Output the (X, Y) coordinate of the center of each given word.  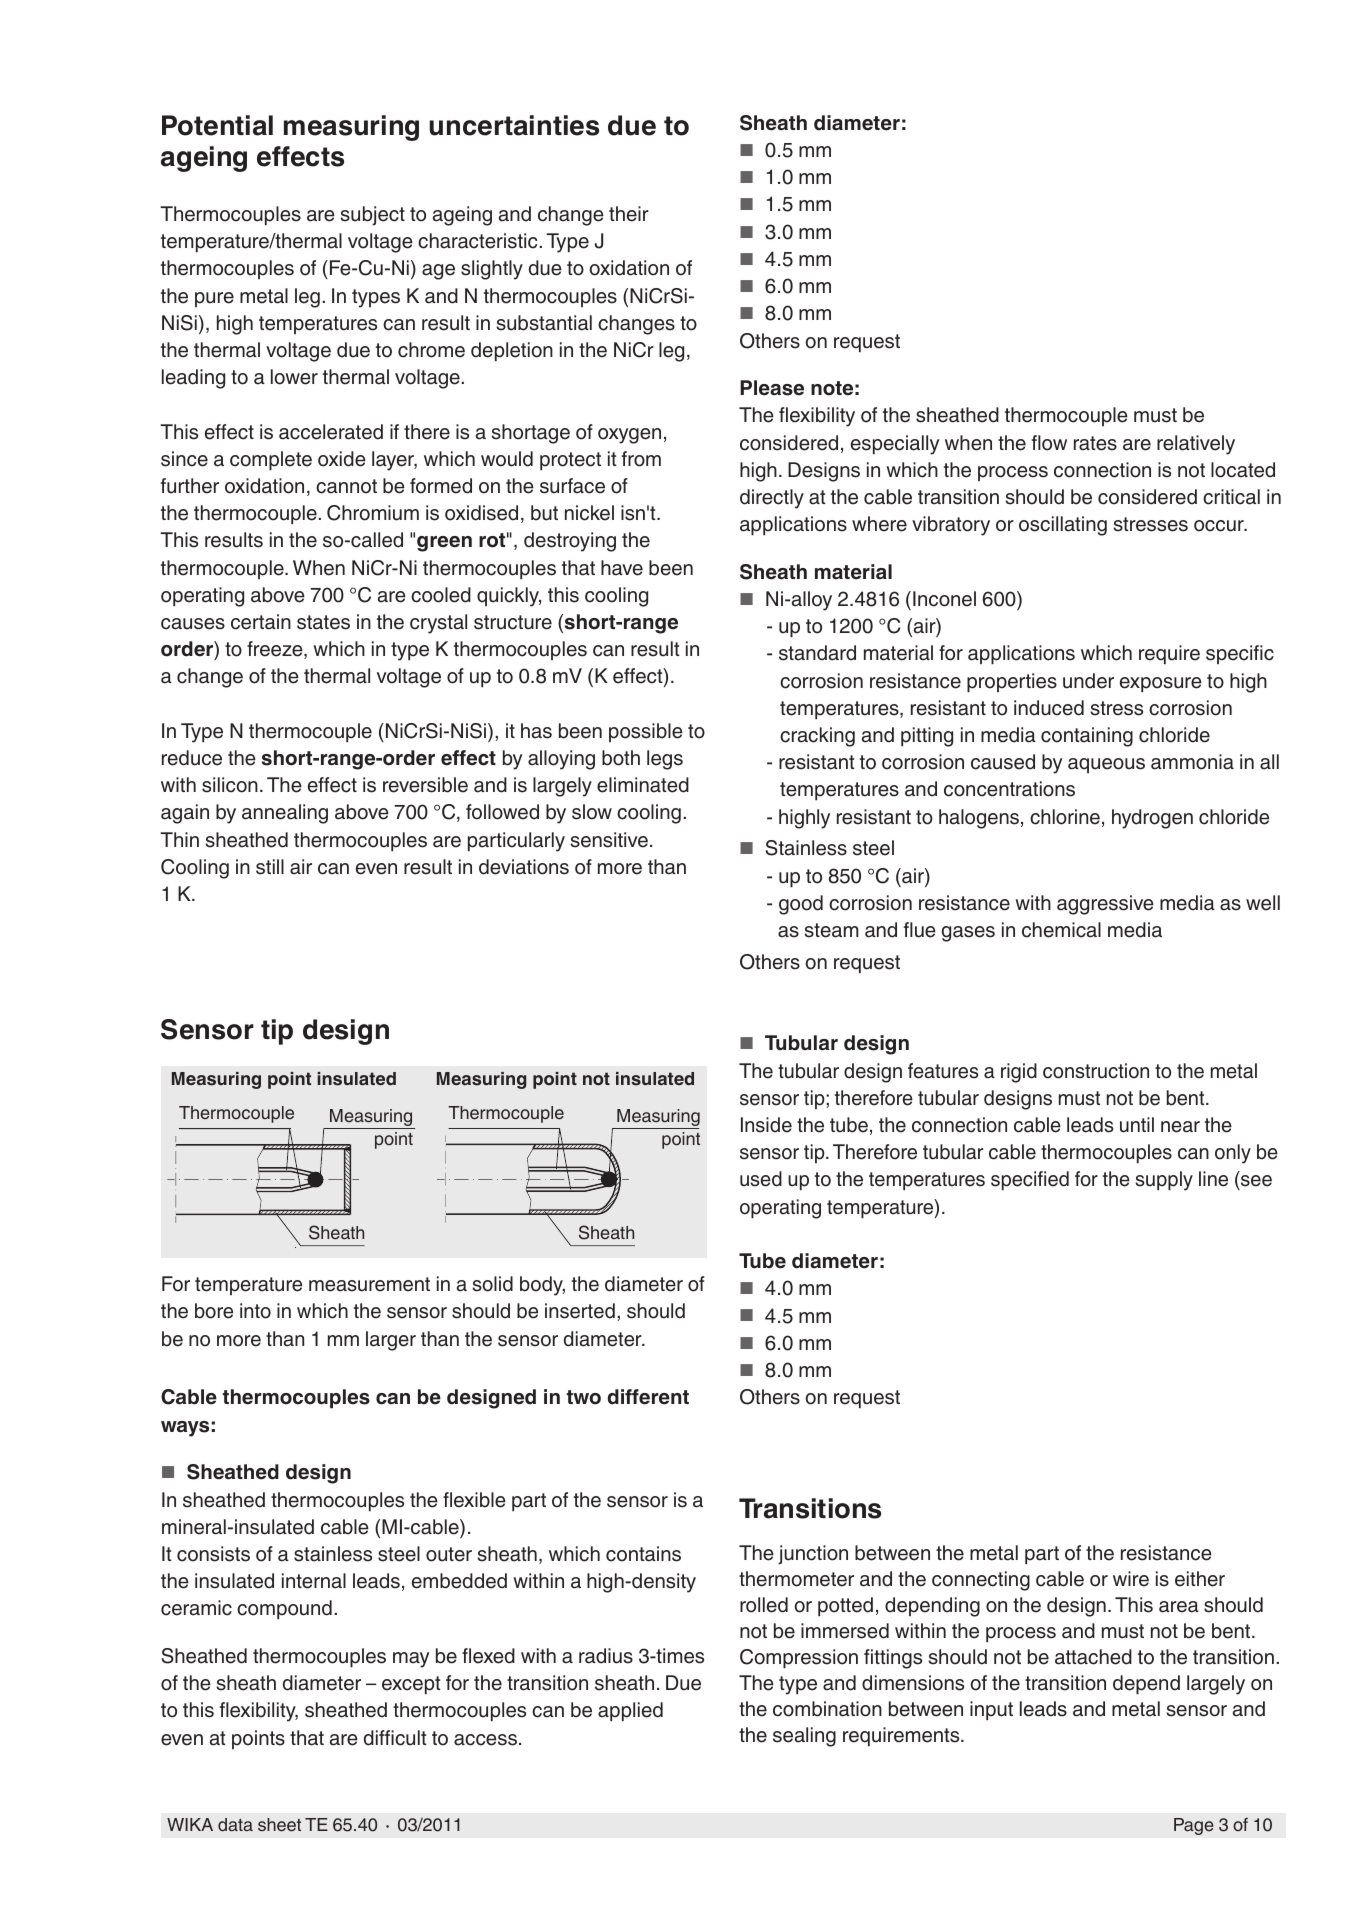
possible (646, 732)
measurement (369, 1284)
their (629, 214)
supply (1164, 1181)
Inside (766, 1125)
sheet (279, 1825)
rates (1095, 443)
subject (372, 216)
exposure (1161, 685)
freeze (276, 650)
